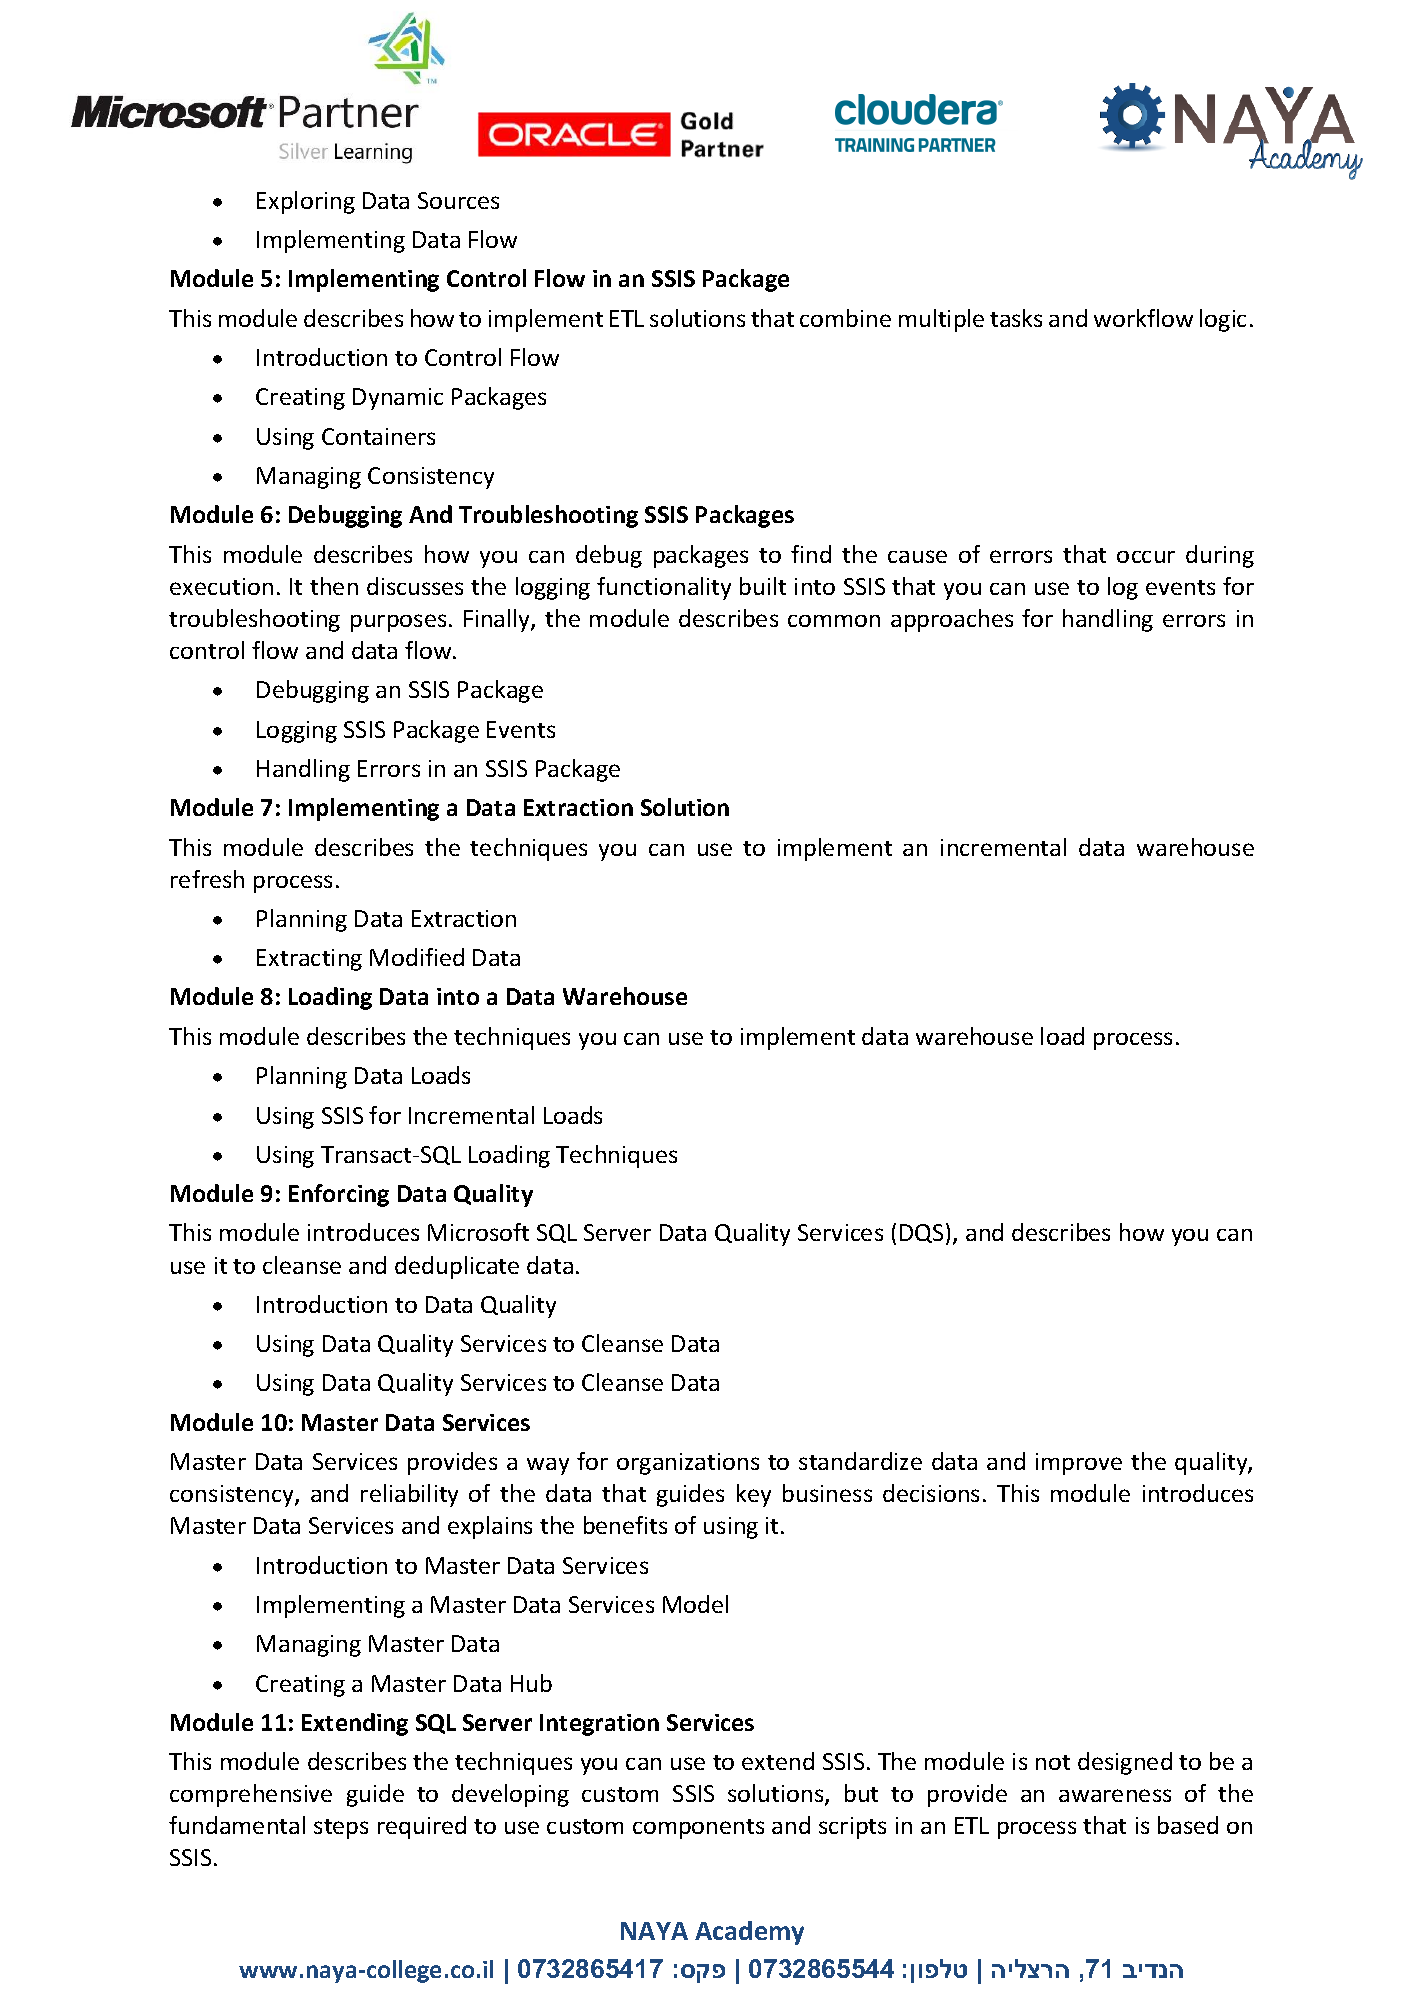 Image resolution: width=1424 pixels, height=2014 pixels. Describe the element at coordinates (1016, 318) in the screenshot. I see `tasks` at that location.
